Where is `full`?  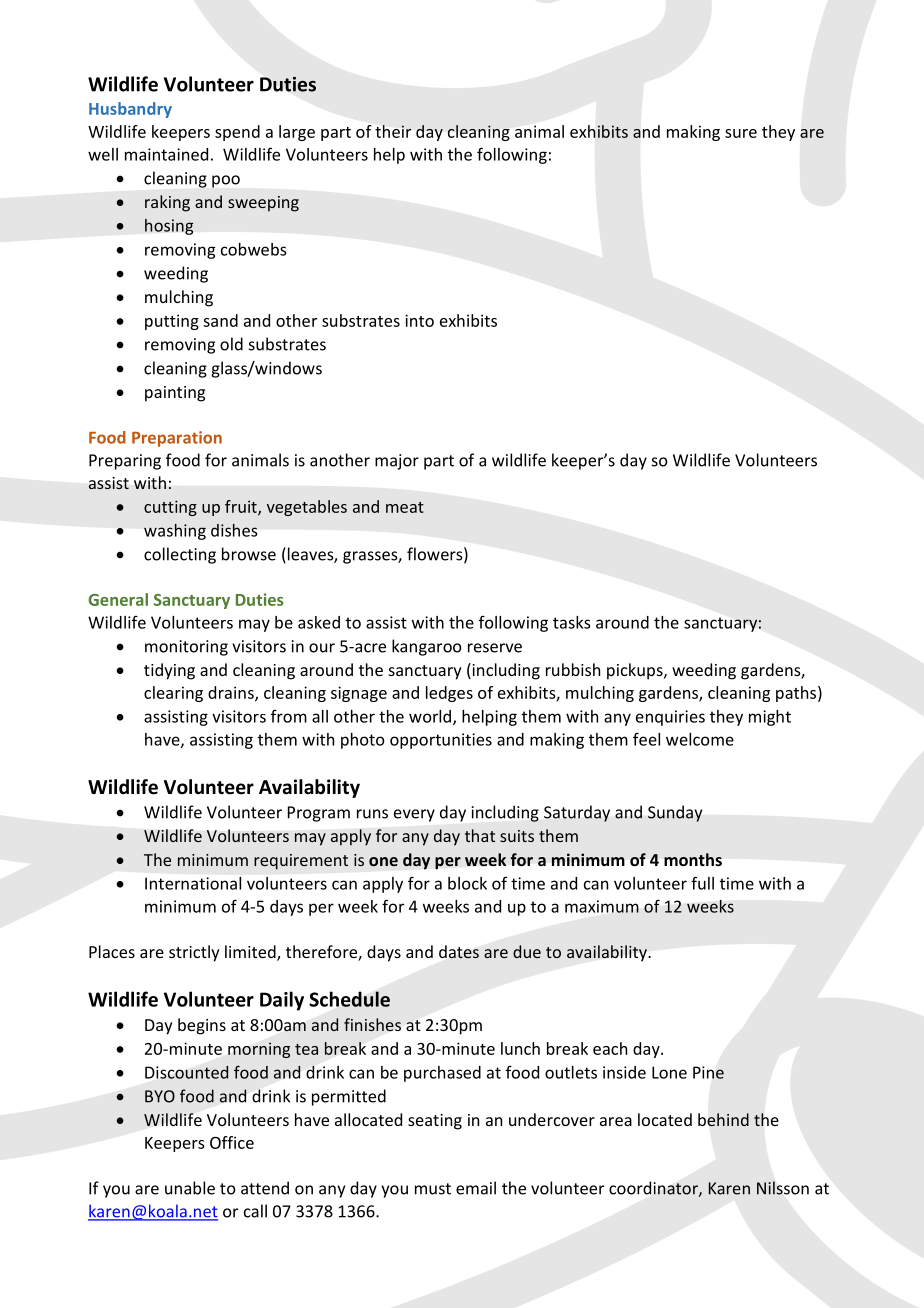
full is located at coordinates (702, 883).
